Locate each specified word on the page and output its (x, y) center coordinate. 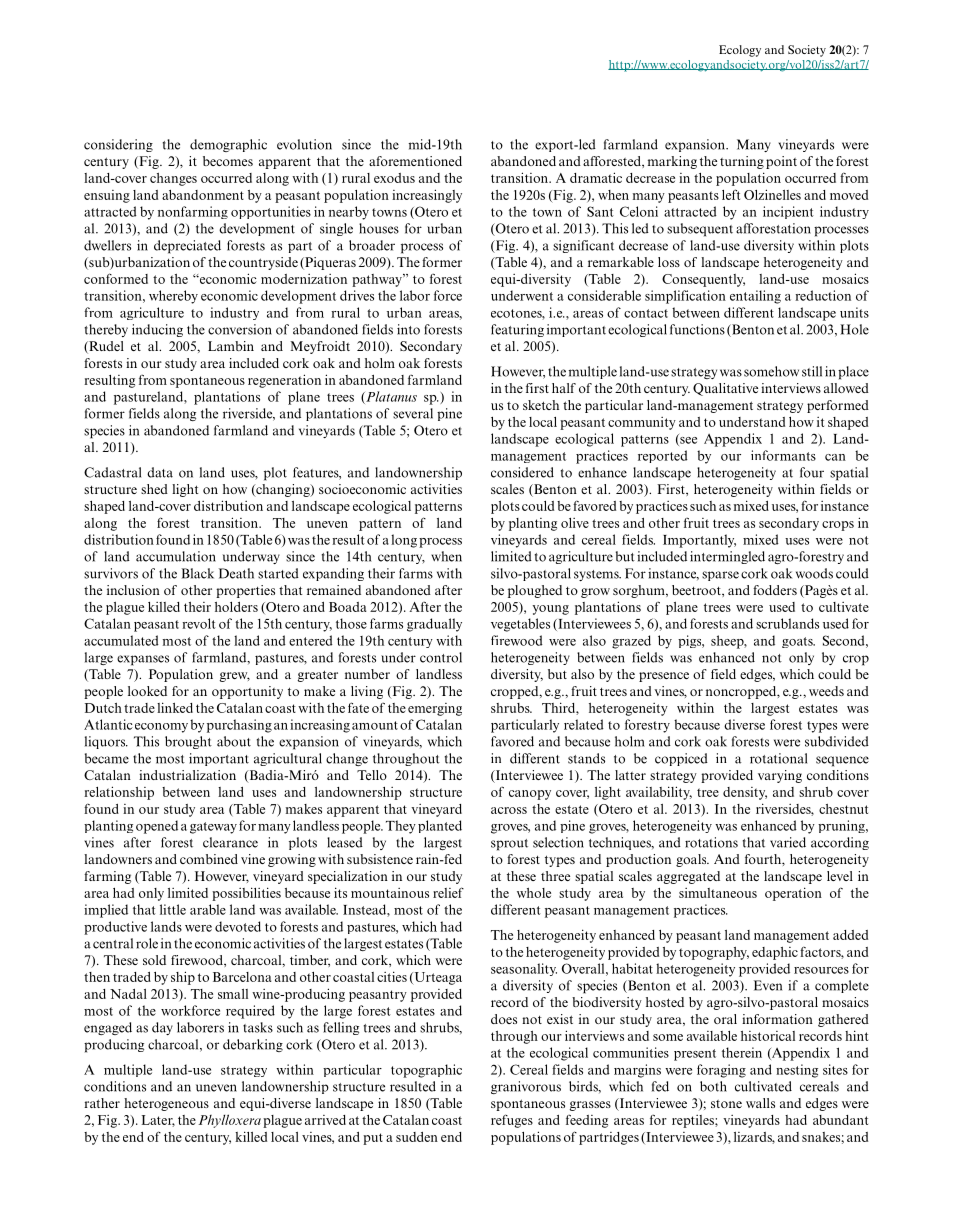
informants (783, 455)
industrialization (187, 775)
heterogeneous (166, 1104)
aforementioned (415, 161)
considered (522, 472)
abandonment (203, 195)
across (509, 810)
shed (154, 489)
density (745, 793)
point (781, 162)
